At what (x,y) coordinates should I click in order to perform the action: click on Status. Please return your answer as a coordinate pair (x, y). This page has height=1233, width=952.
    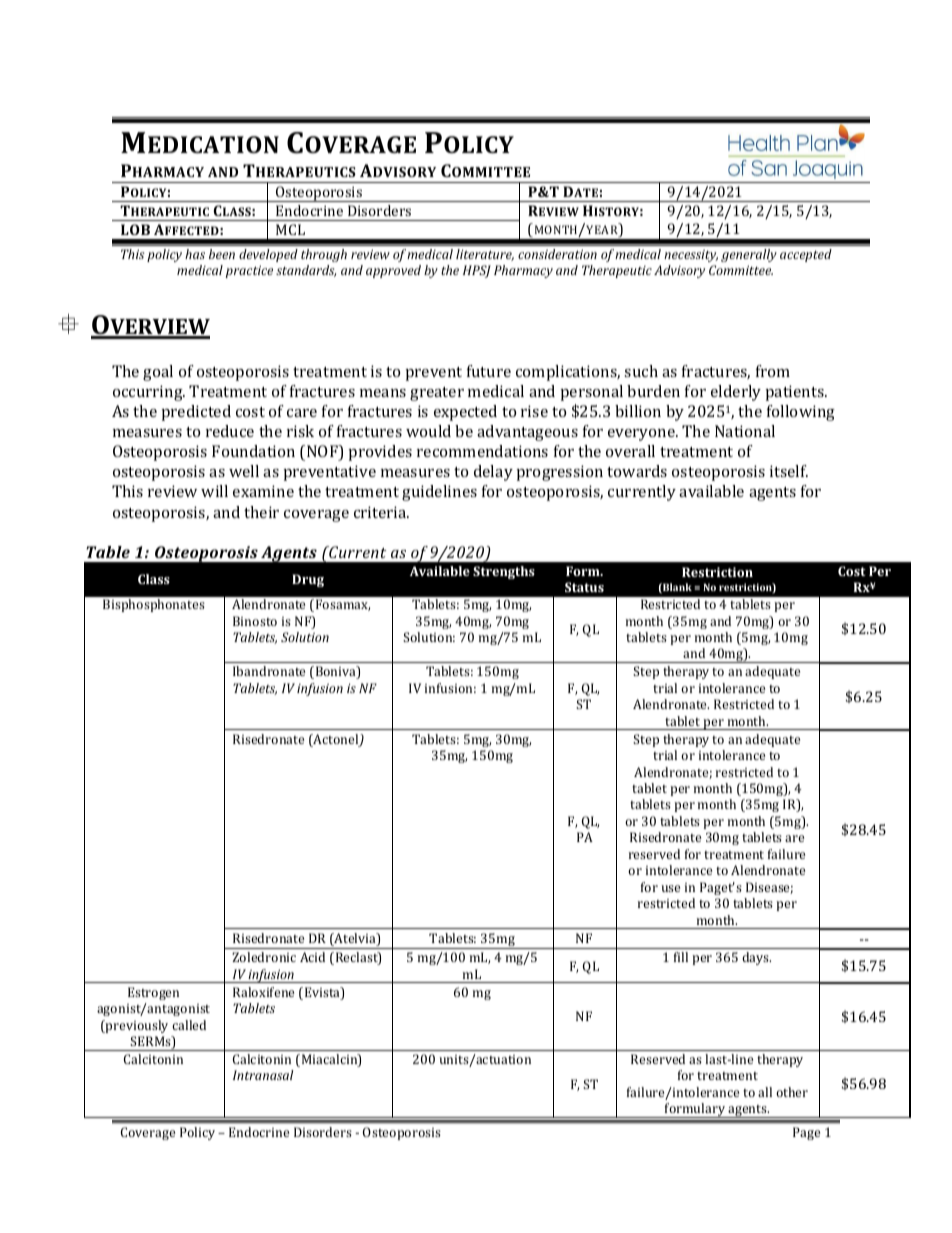
    Looking at the image, I should click on (584, 587).
